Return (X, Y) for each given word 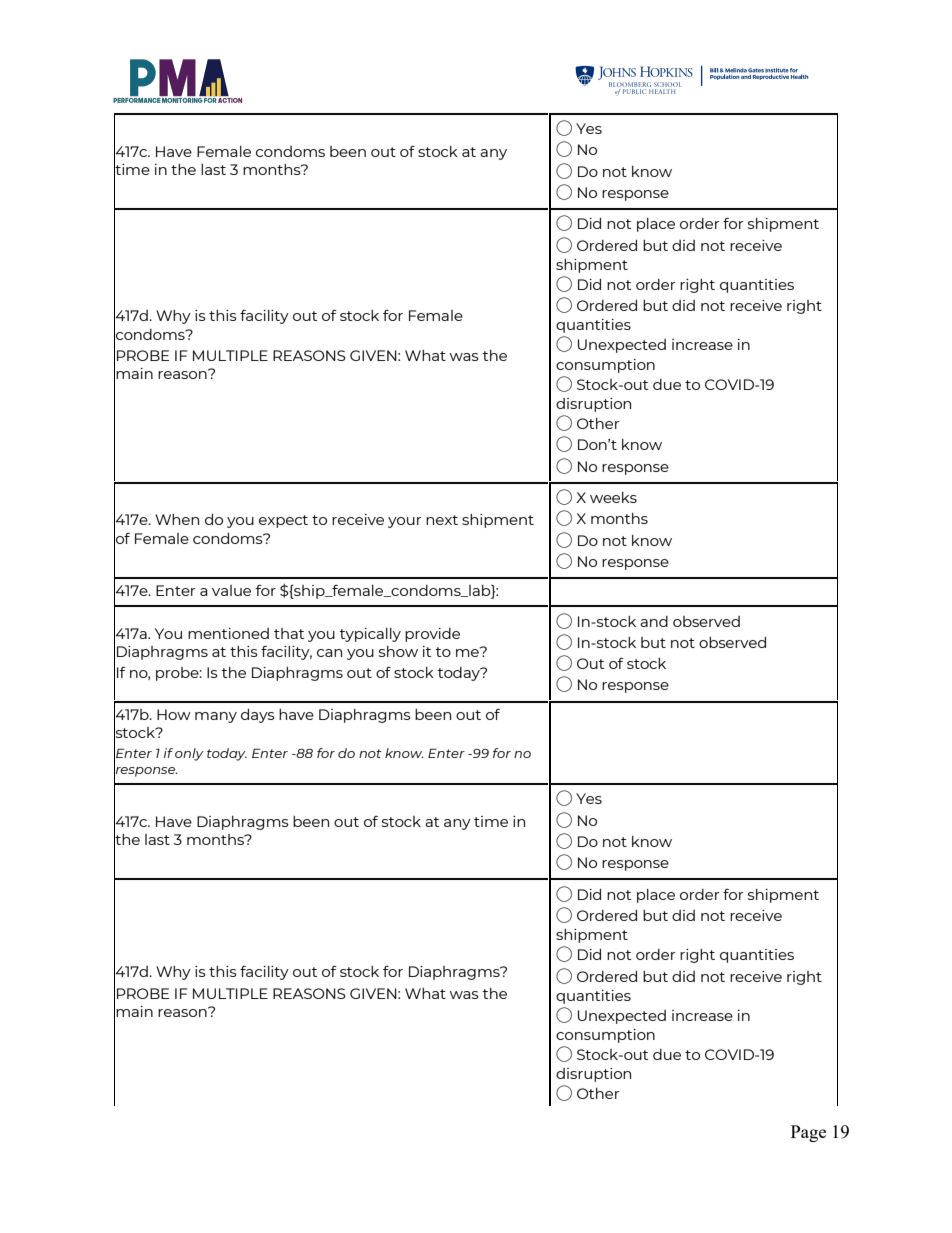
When (177, 519)
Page (808, 1133)
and (654, 621)
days (258, 716)
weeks (613, 497)
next (442, 520)
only (189, 754)
